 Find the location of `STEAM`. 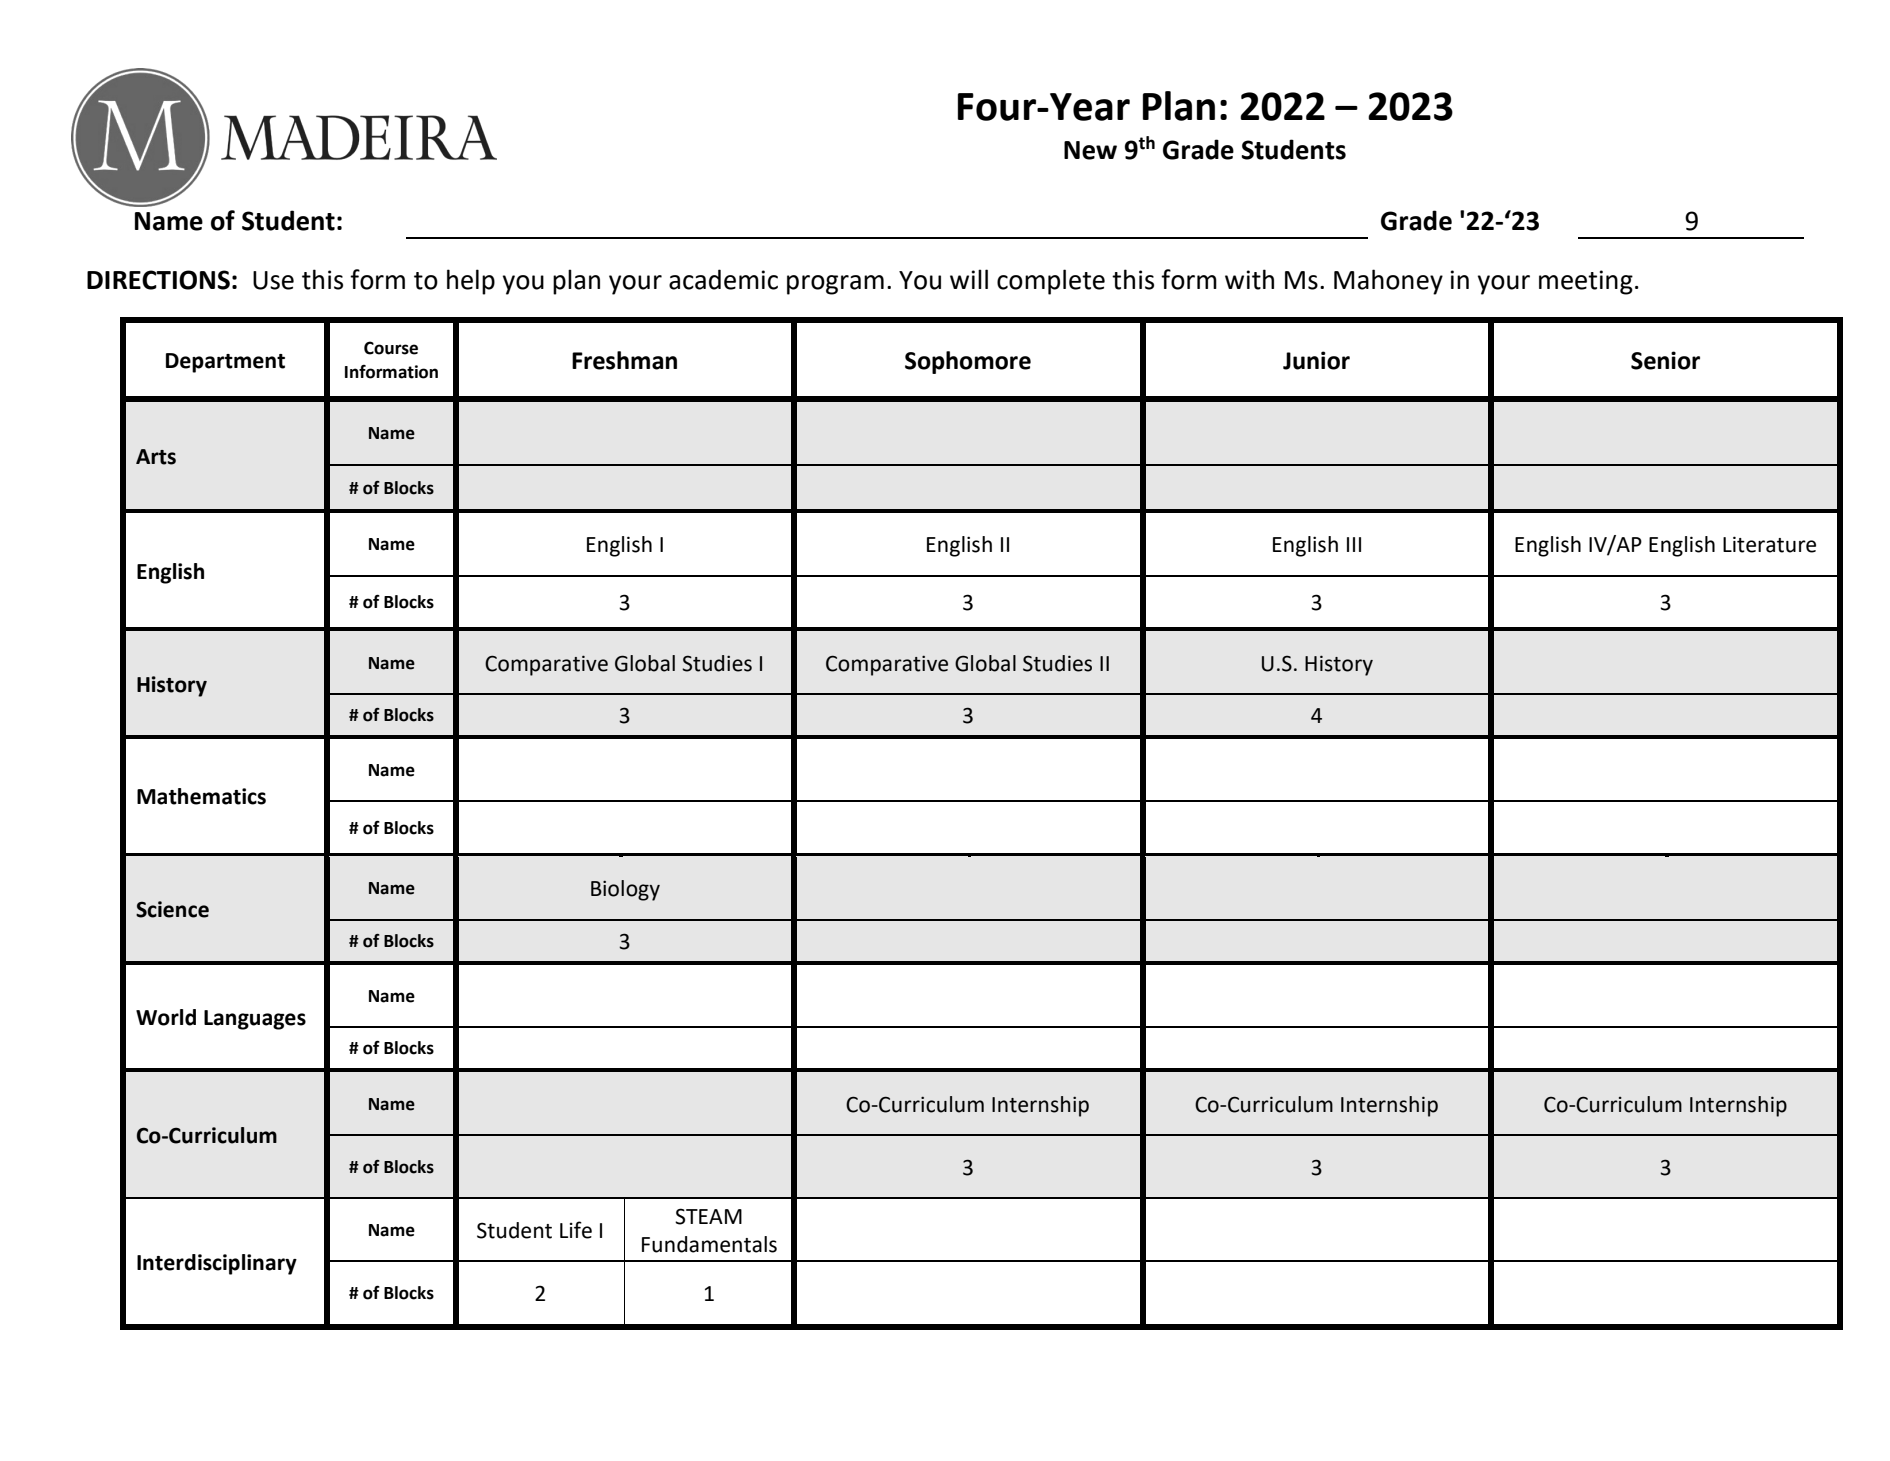

STEAM is located at coordinates (708, 1216).
